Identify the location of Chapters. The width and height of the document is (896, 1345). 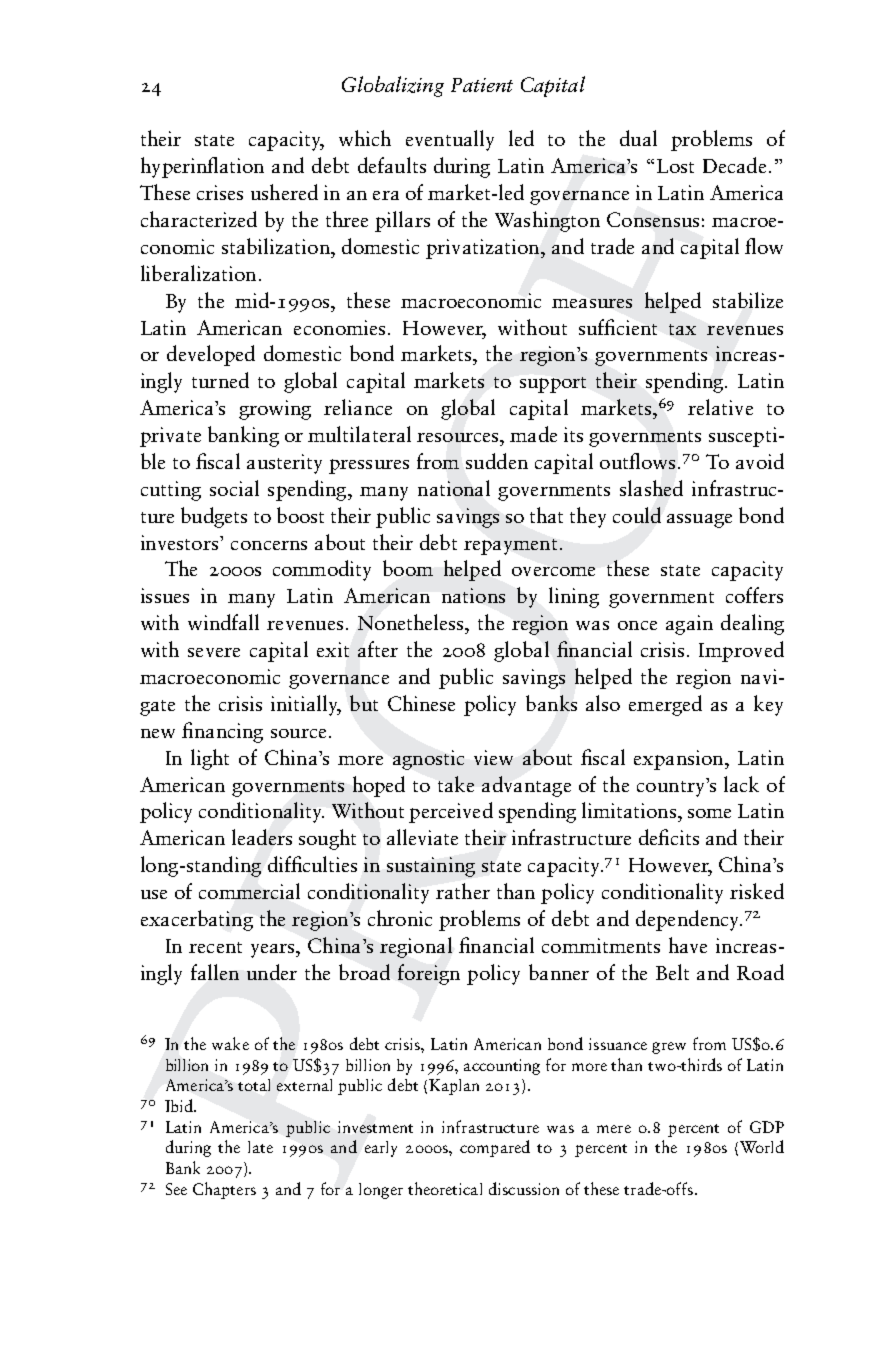
(224, 1190).
